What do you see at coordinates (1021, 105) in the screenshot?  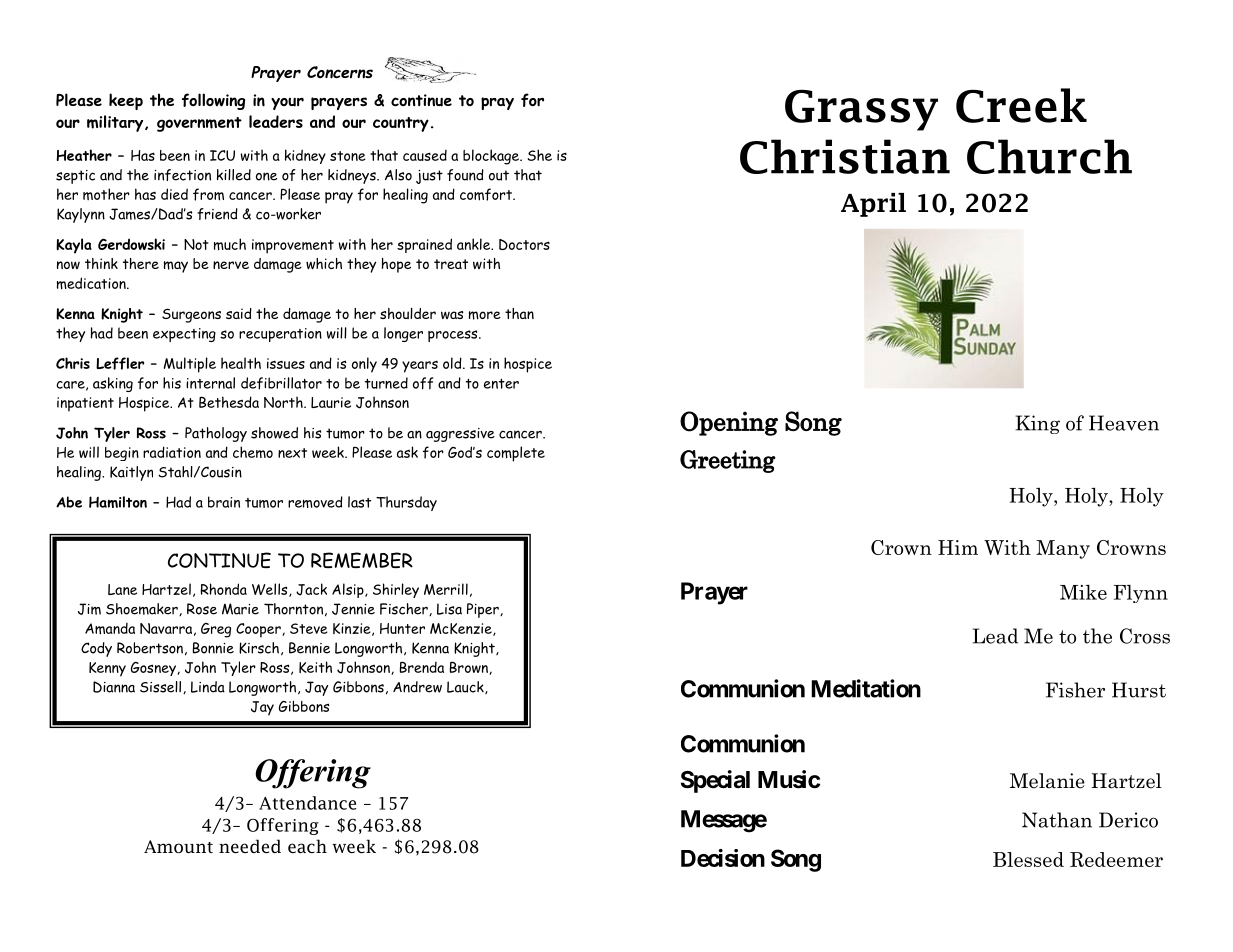 I see `Creek` at bounding box center [1021, 105].
